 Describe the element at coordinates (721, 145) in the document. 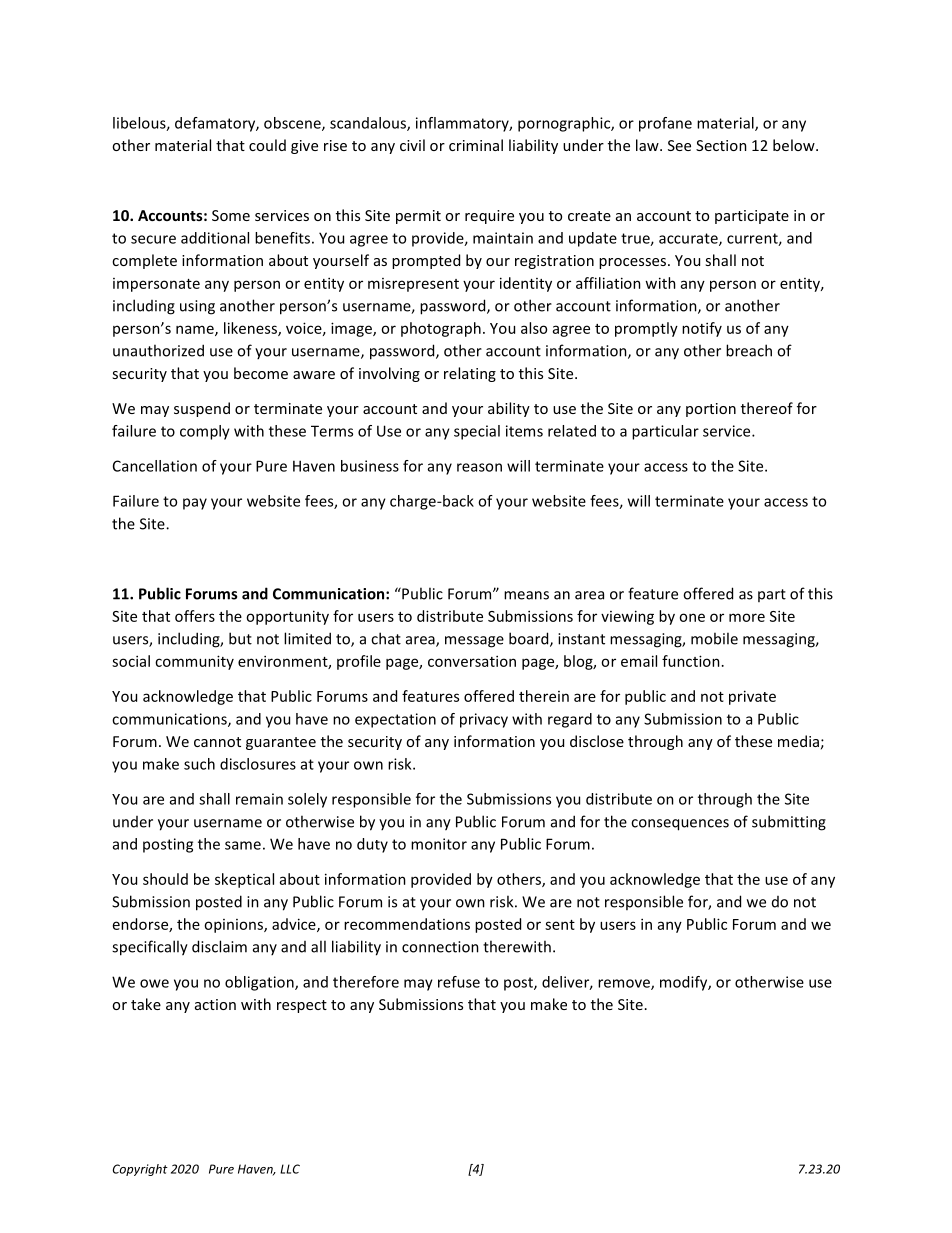

I see `Section` at that location.
